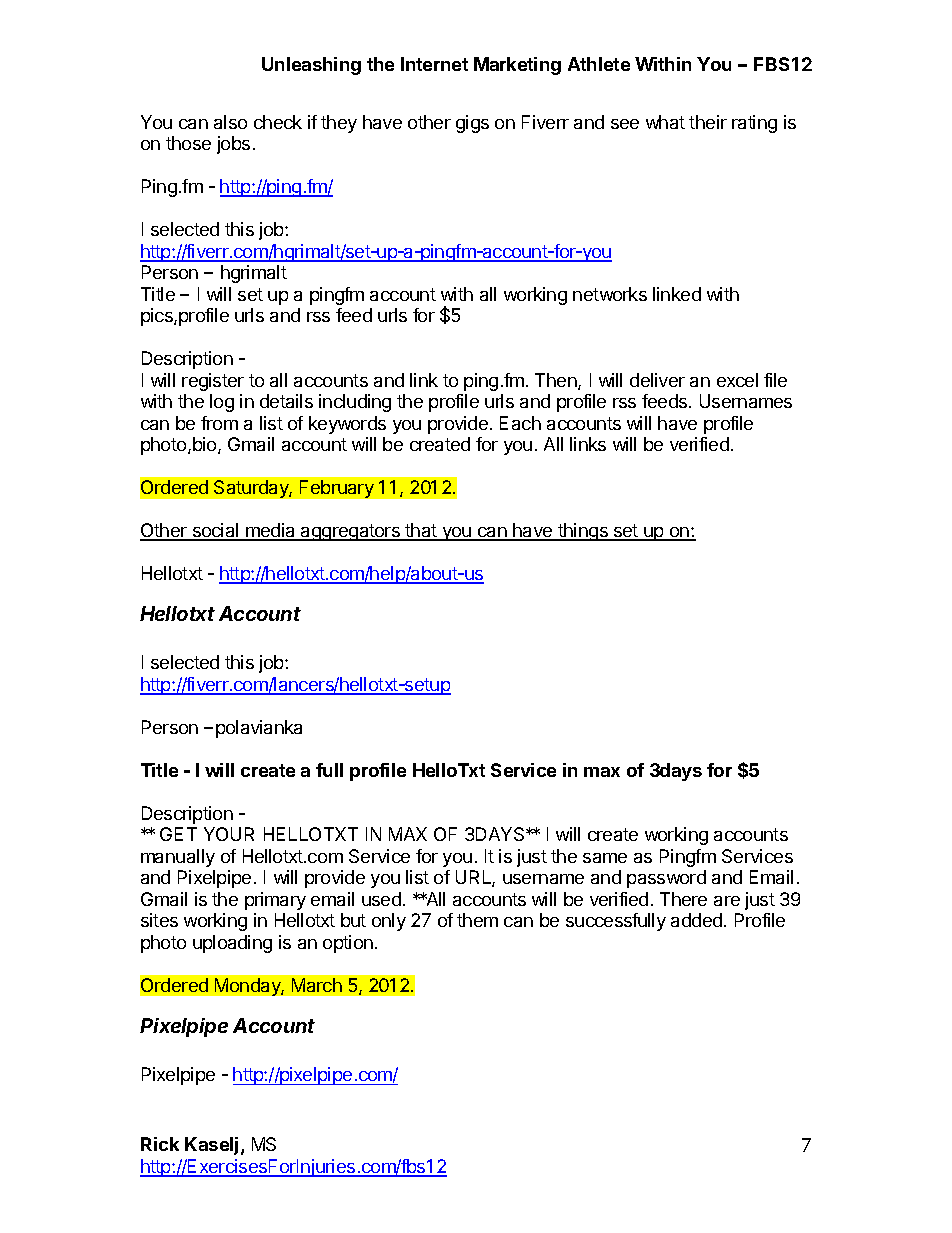  I want to click on gigs, so click(472, 124).
